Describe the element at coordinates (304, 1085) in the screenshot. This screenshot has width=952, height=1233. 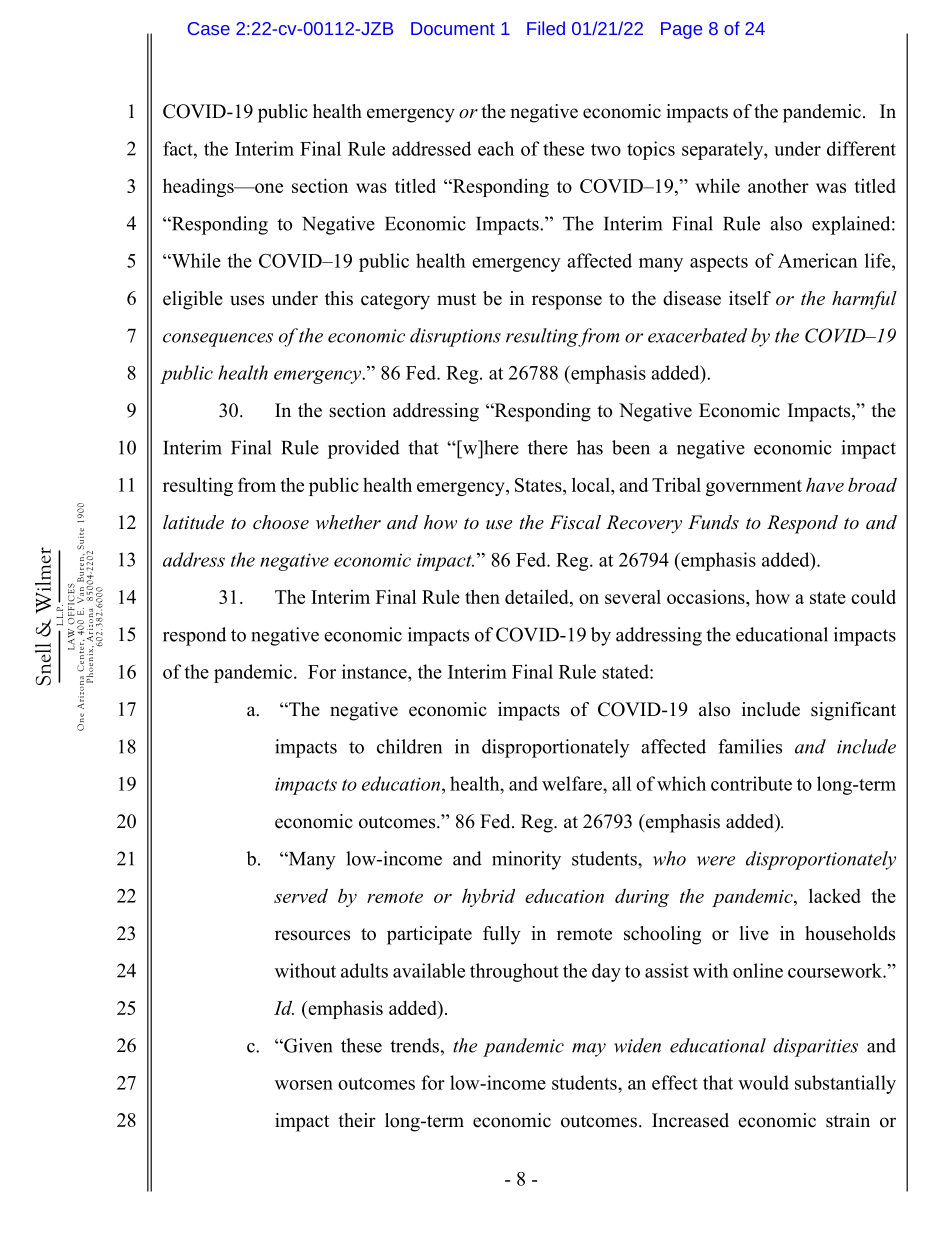
I see `worsen` at that location.
